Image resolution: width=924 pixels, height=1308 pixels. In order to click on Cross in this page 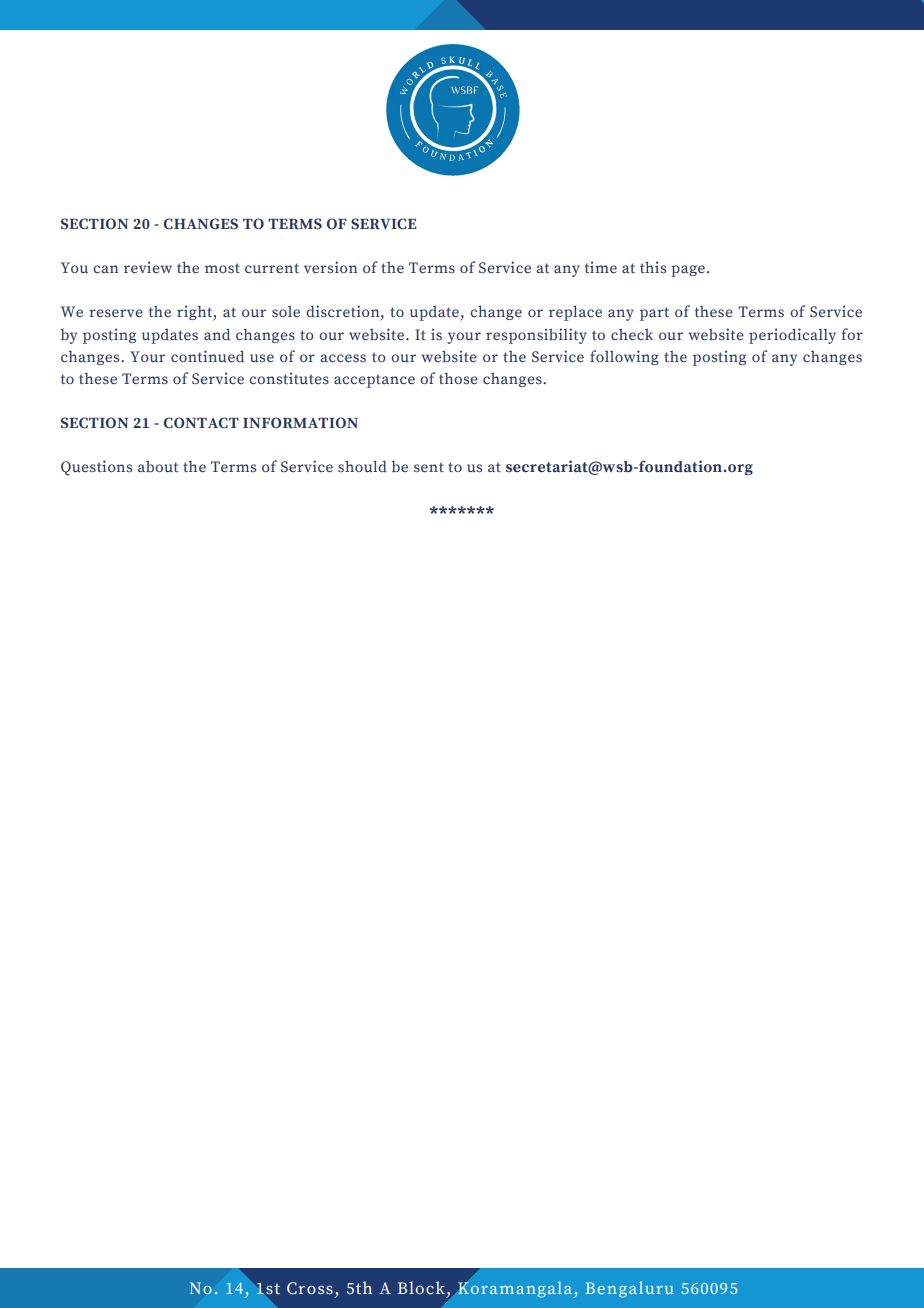, I will do `click(310, 1288)`.
